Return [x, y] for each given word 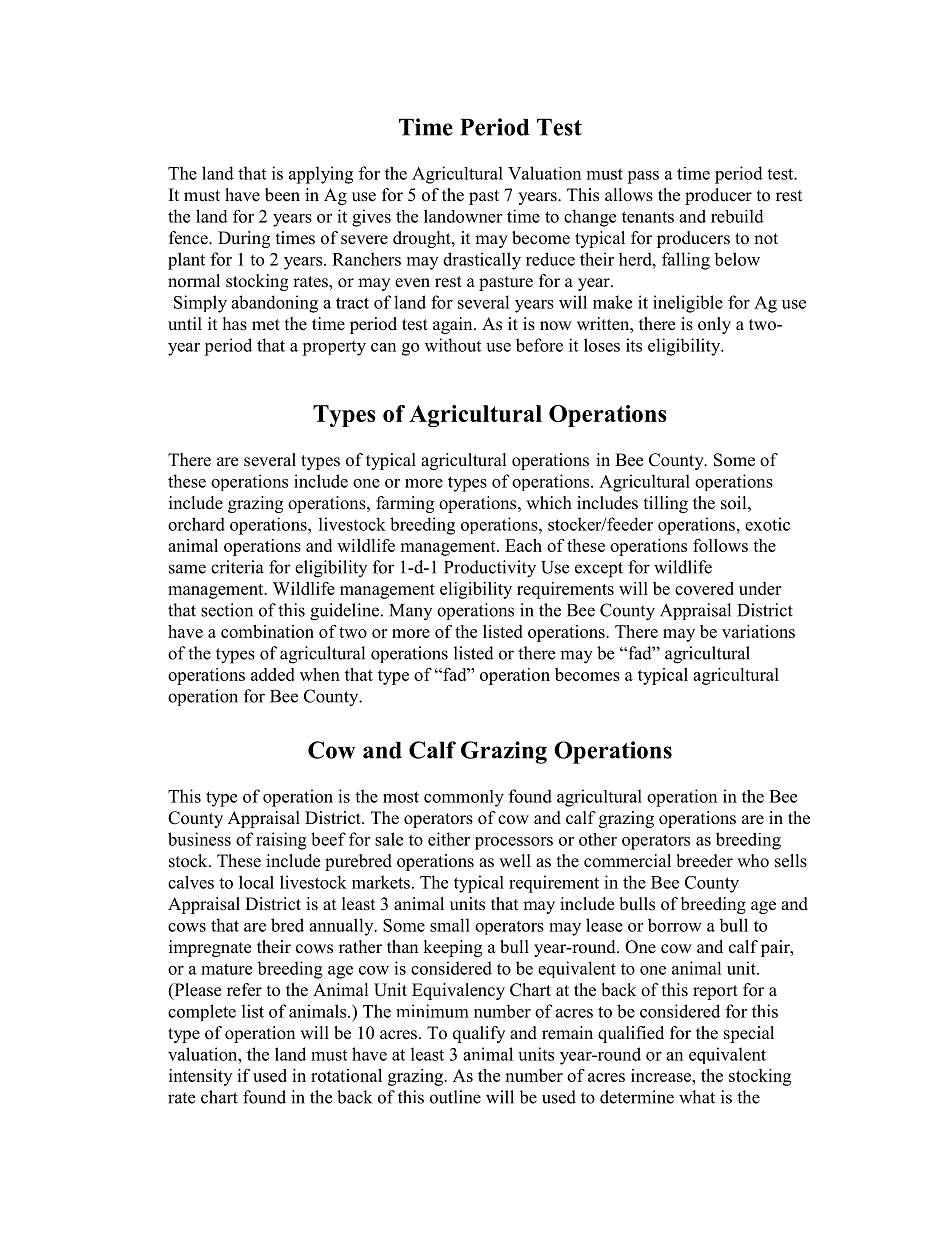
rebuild [737, 216]
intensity [200, 1077]
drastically [482, 261]
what [697, 1097]
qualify [479, 1034]
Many [410, 612]
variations [758, 631]
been [282, 195]
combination [267, 631]
